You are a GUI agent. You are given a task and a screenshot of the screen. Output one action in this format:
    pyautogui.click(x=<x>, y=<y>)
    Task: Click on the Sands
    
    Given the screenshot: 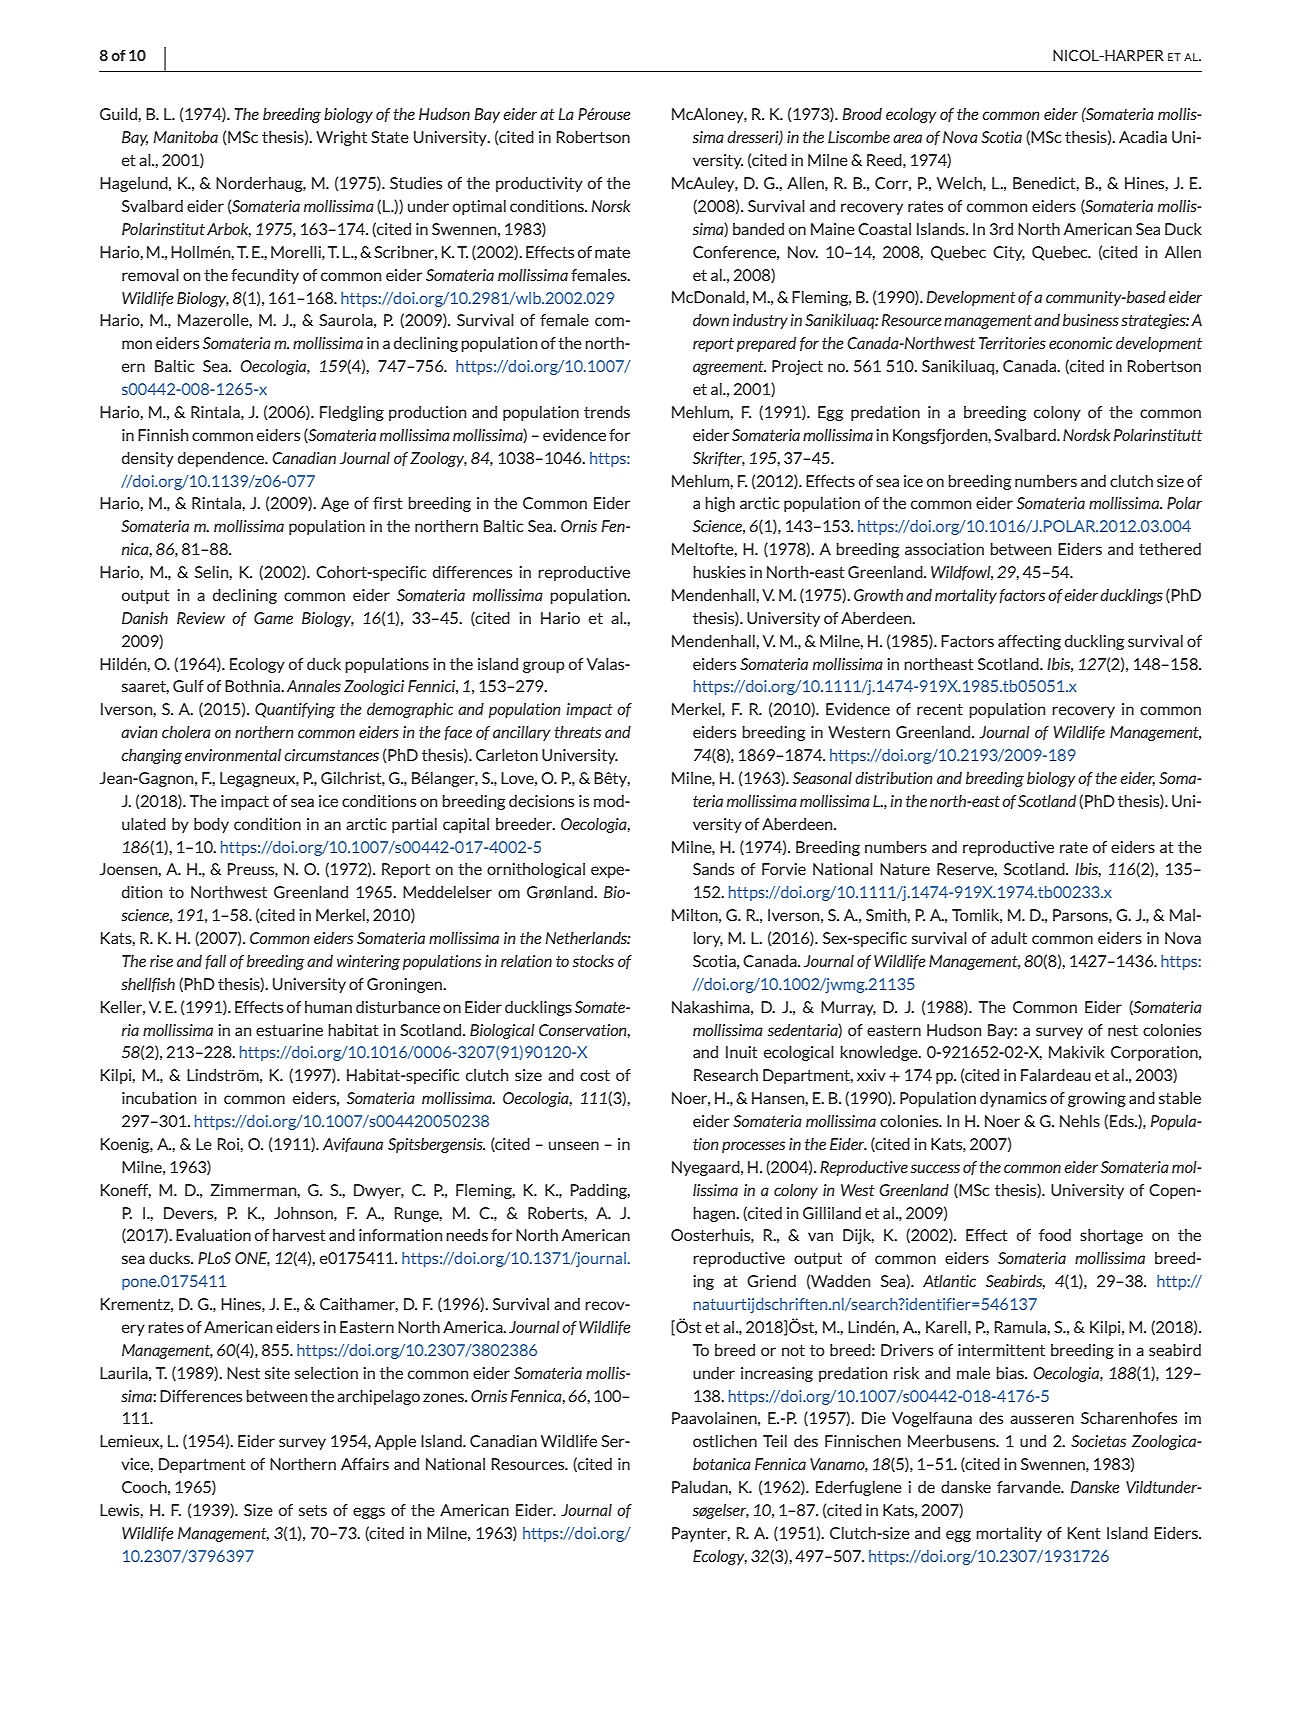 What is the action you would take?
    pyautogui.click(x=713, y=869)
